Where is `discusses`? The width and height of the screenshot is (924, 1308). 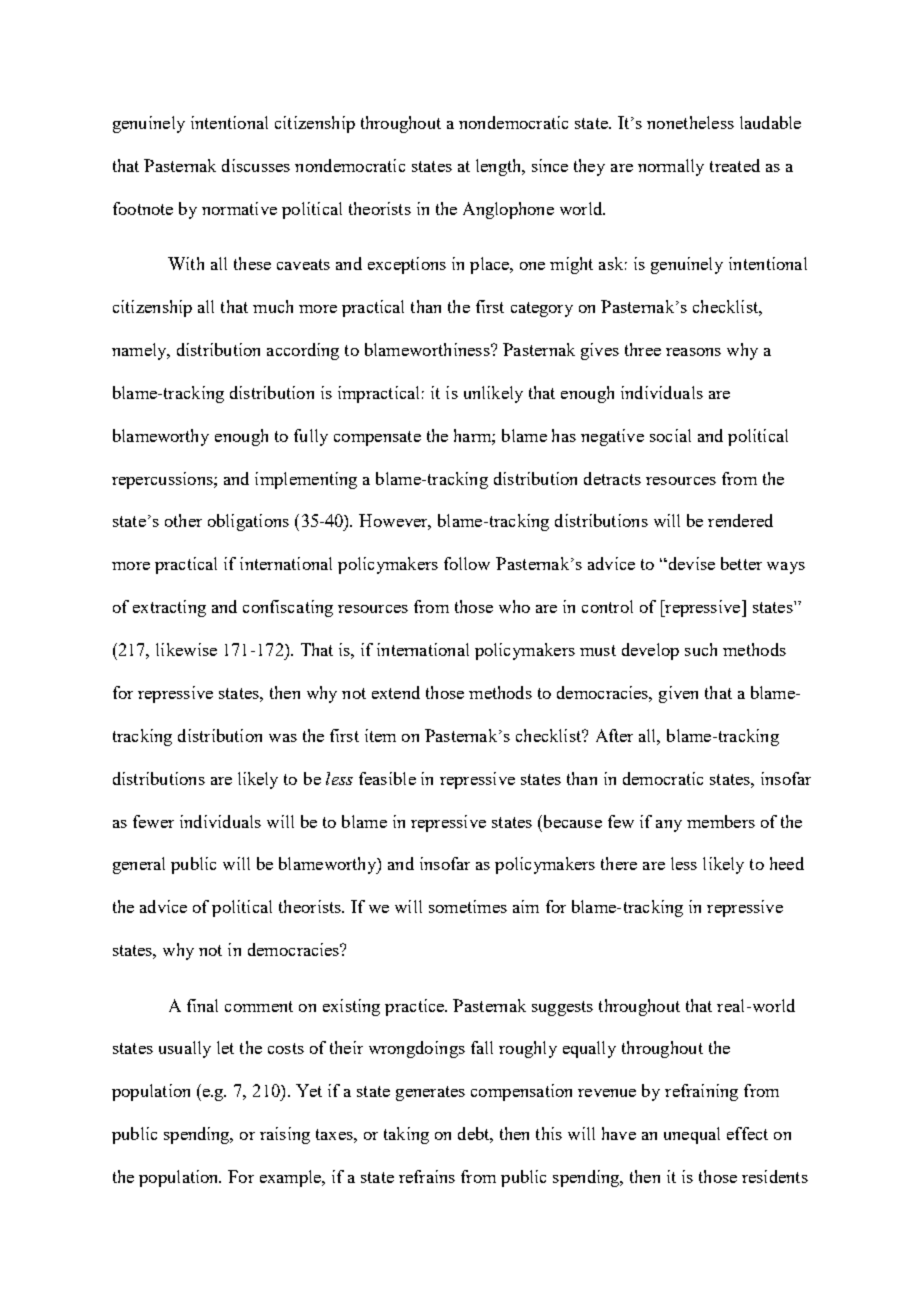
discusses is located at coordinates (256, 165).
